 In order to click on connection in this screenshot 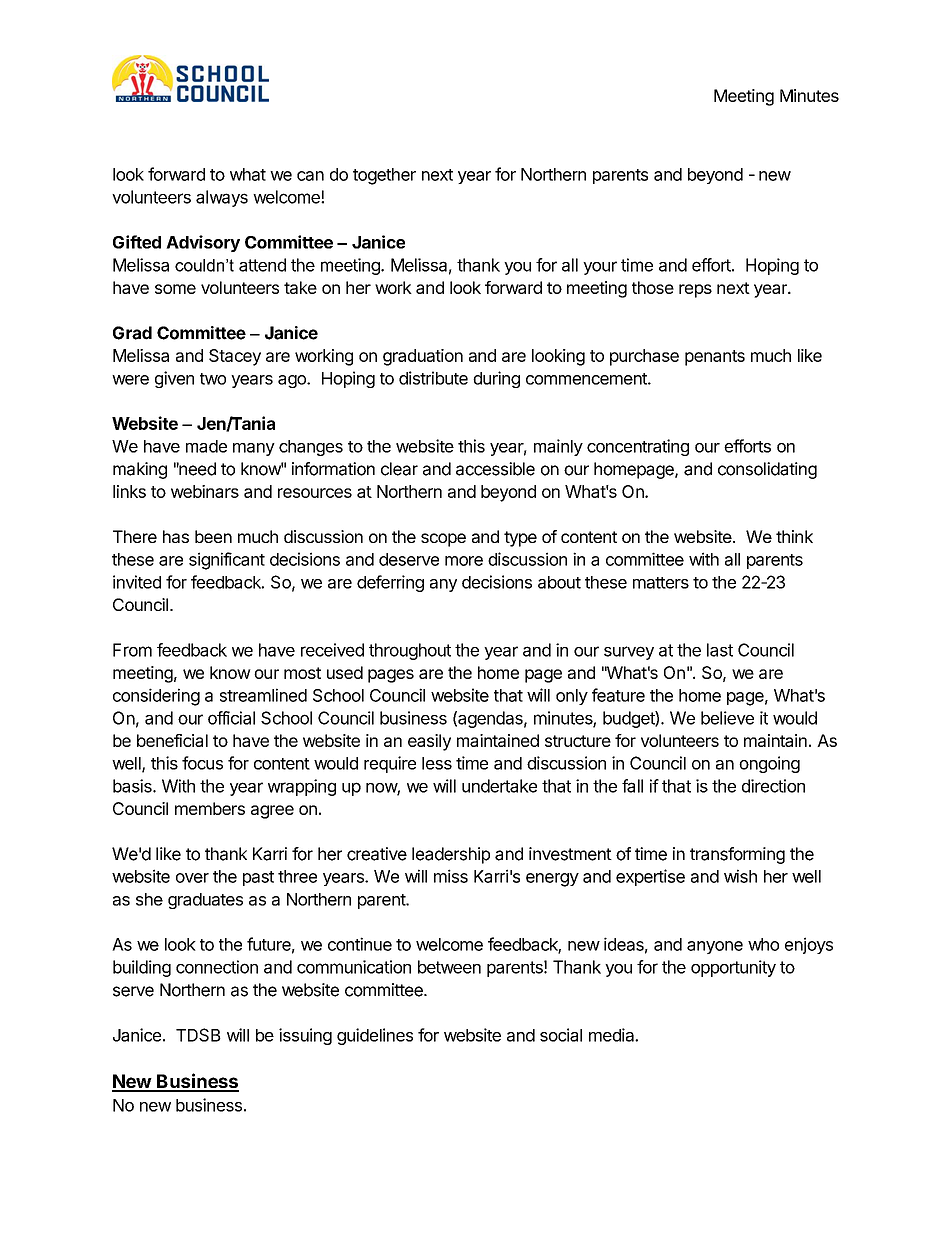, I will do `click(217, 967)`.
